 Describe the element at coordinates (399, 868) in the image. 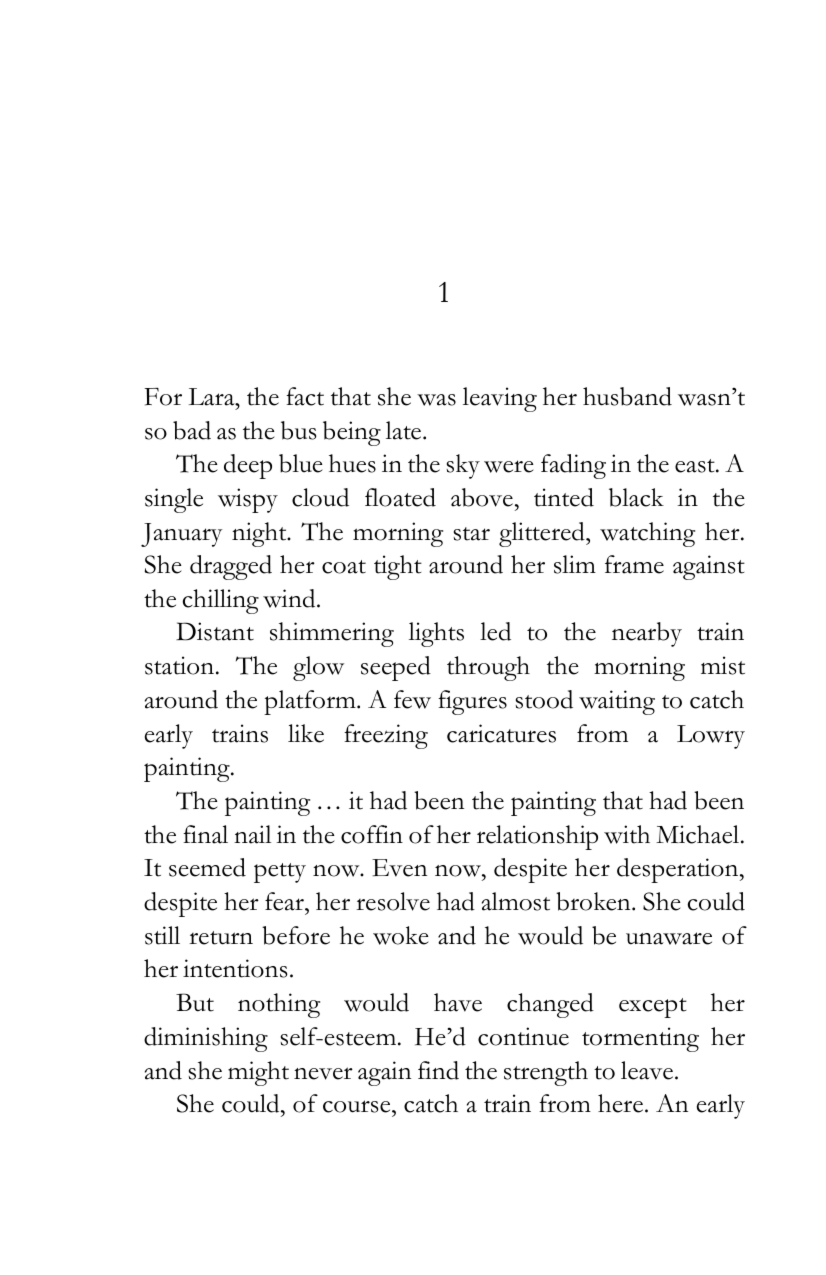

I see `Even` at that location.
